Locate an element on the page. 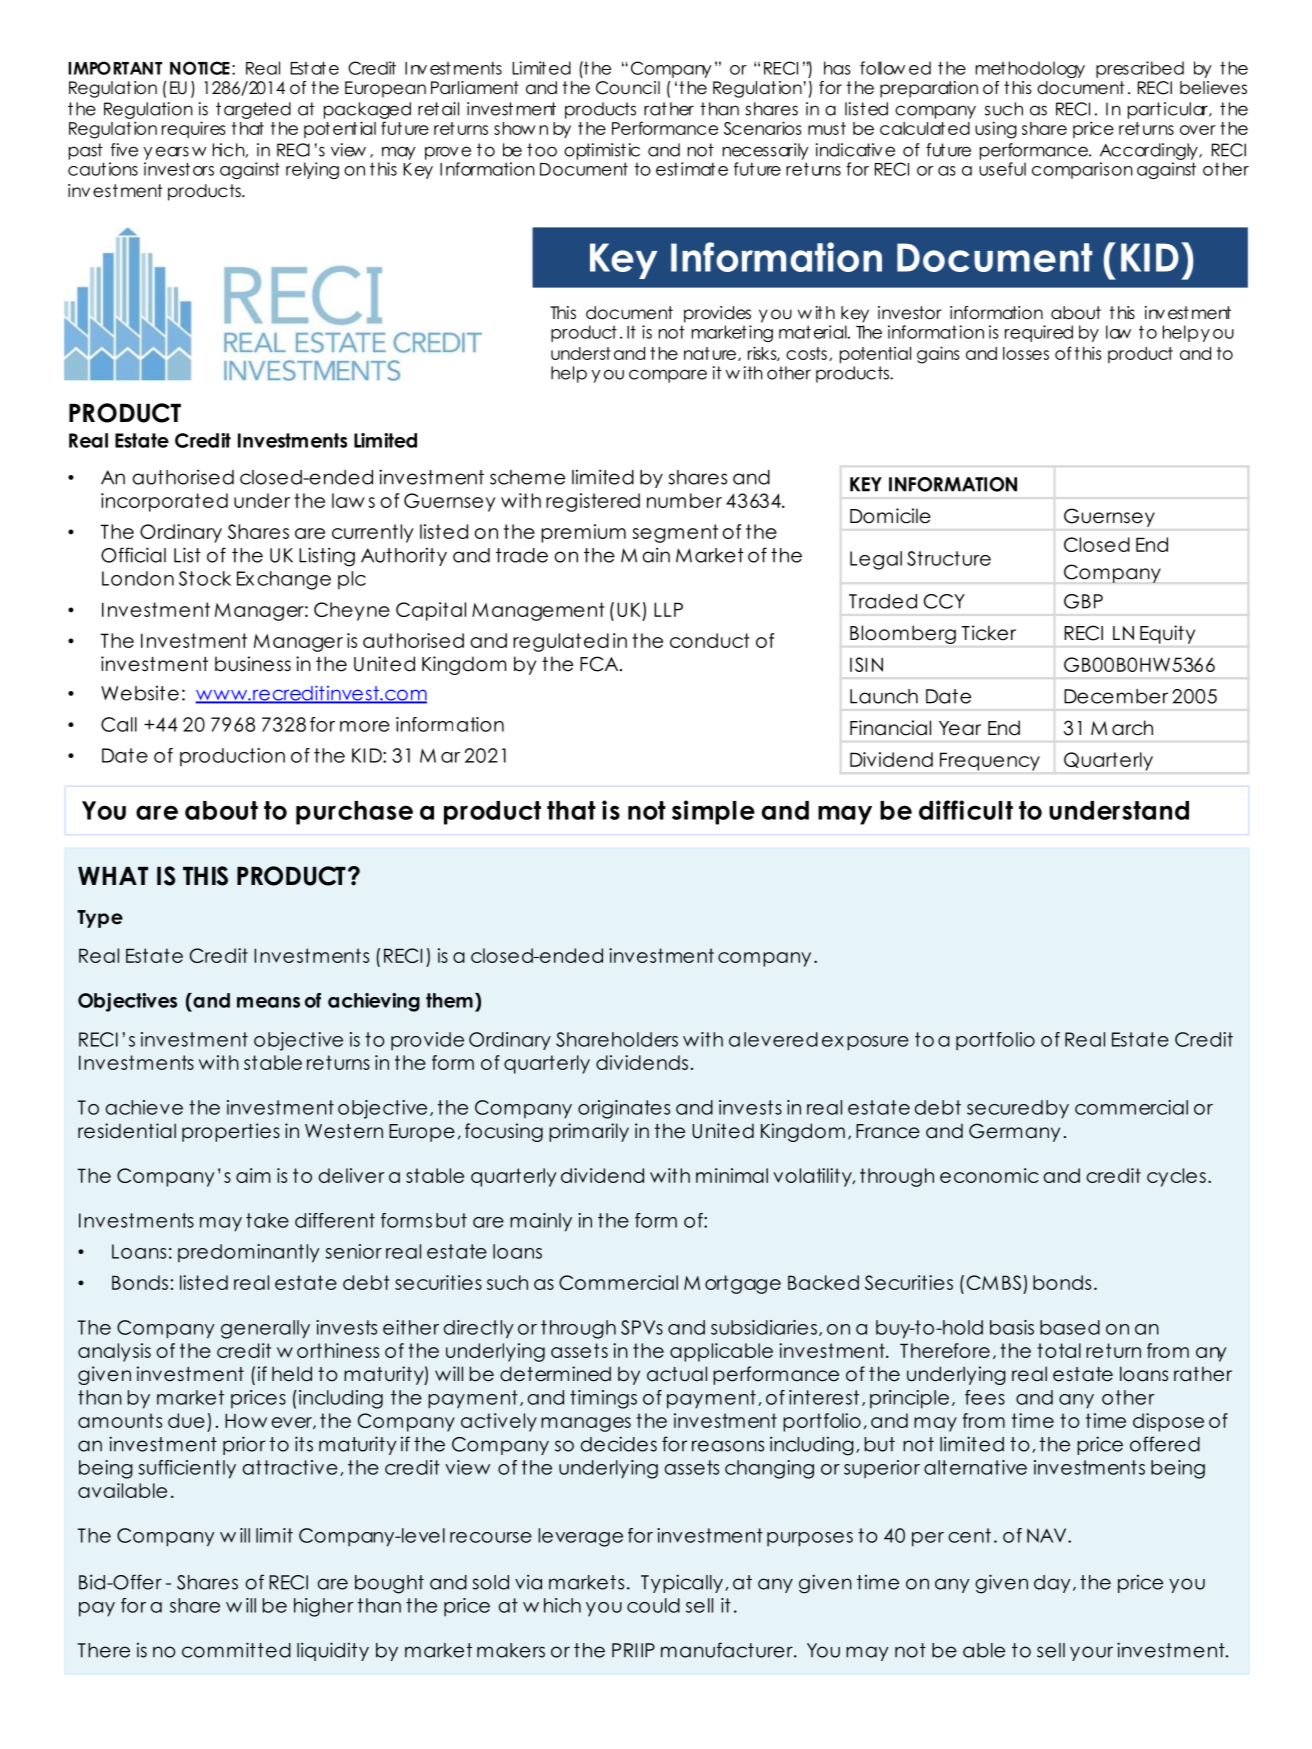  committed is located at coordinates (236, 1650).
